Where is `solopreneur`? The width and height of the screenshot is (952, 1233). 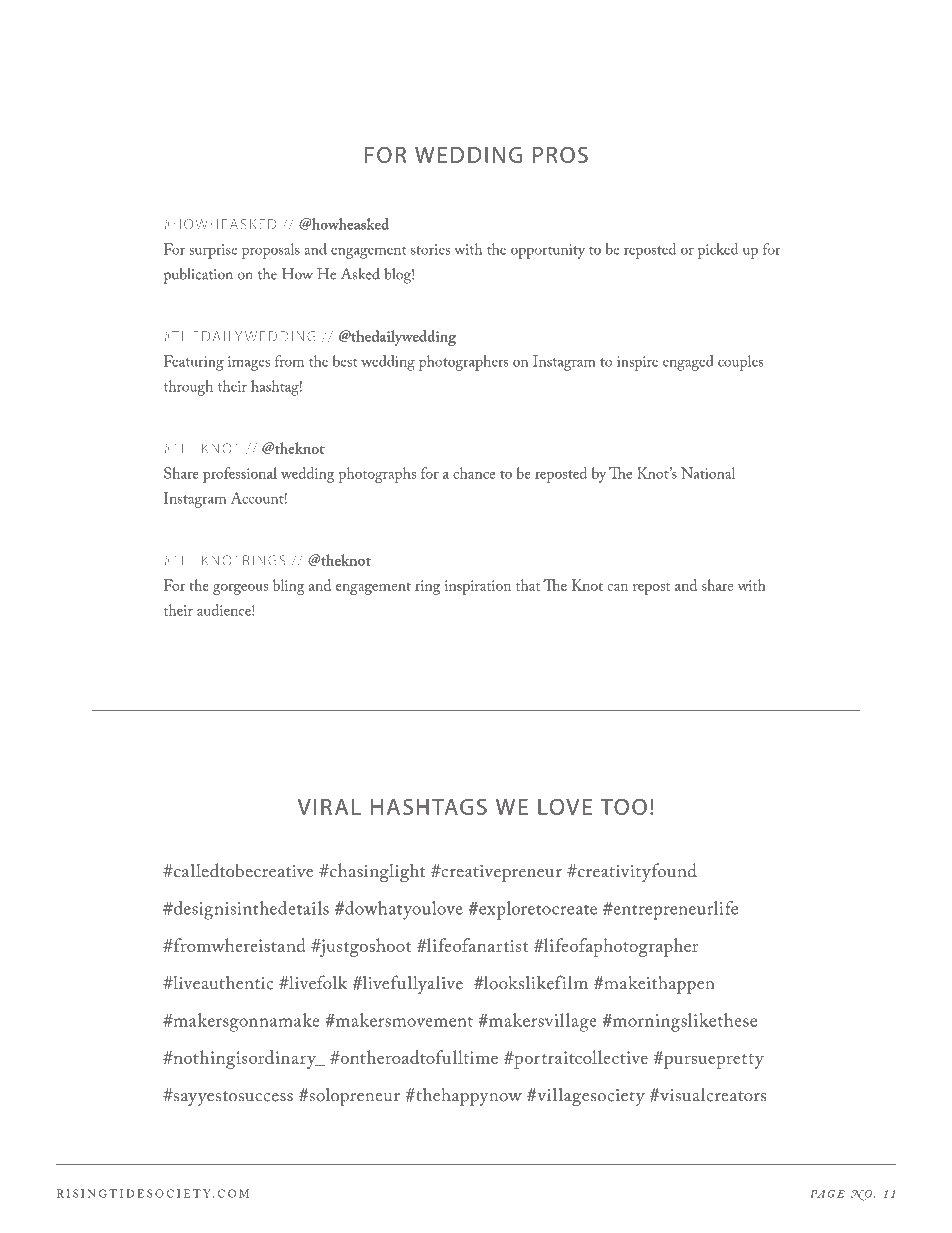
solopreneur is located at coordinates (353, 1097).
